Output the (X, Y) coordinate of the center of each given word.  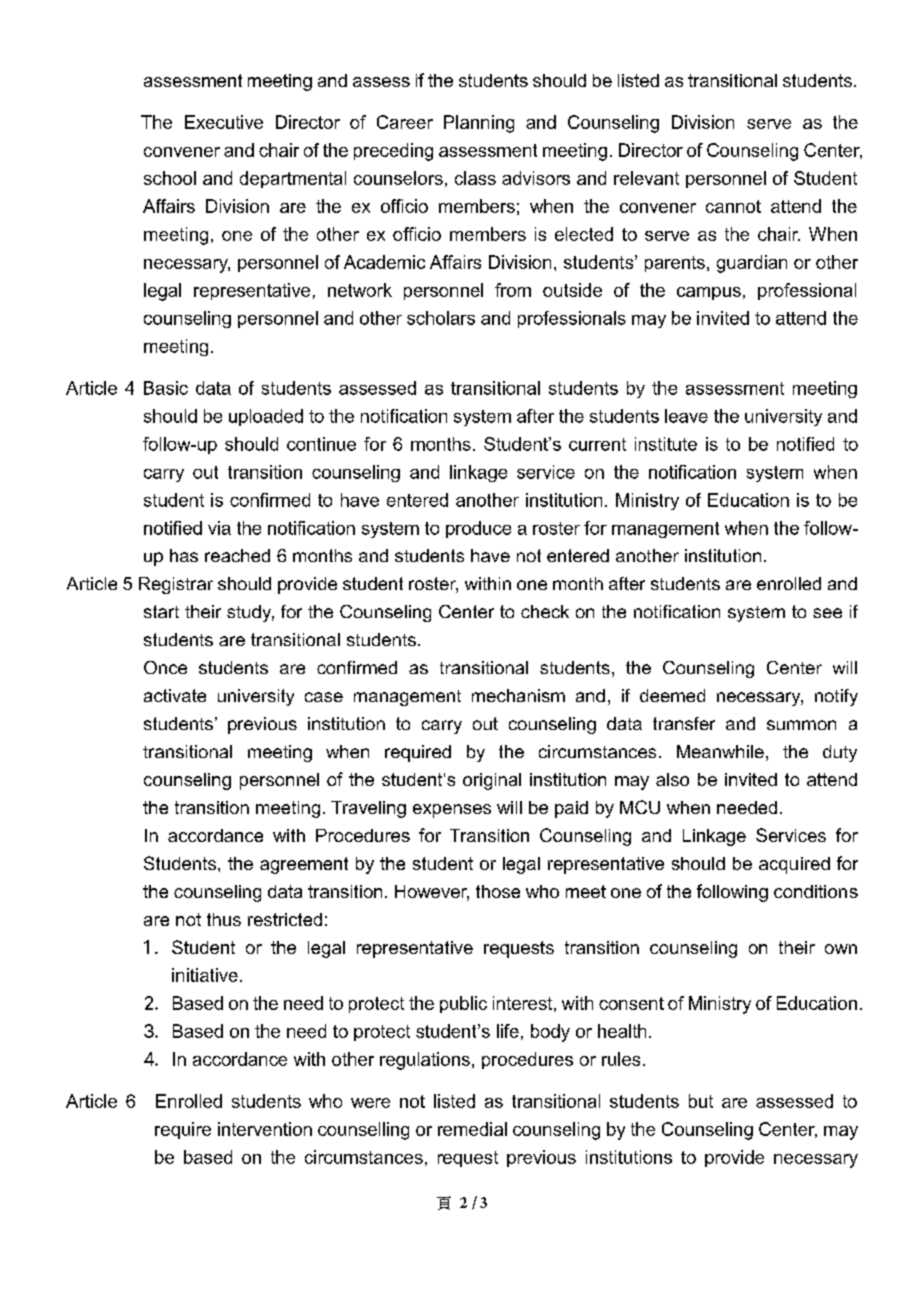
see (827, 613)
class (475, 178)
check (545, 611)
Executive (224, 122)
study (250, 613)
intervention (265, 1129)
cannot (733, 206)
